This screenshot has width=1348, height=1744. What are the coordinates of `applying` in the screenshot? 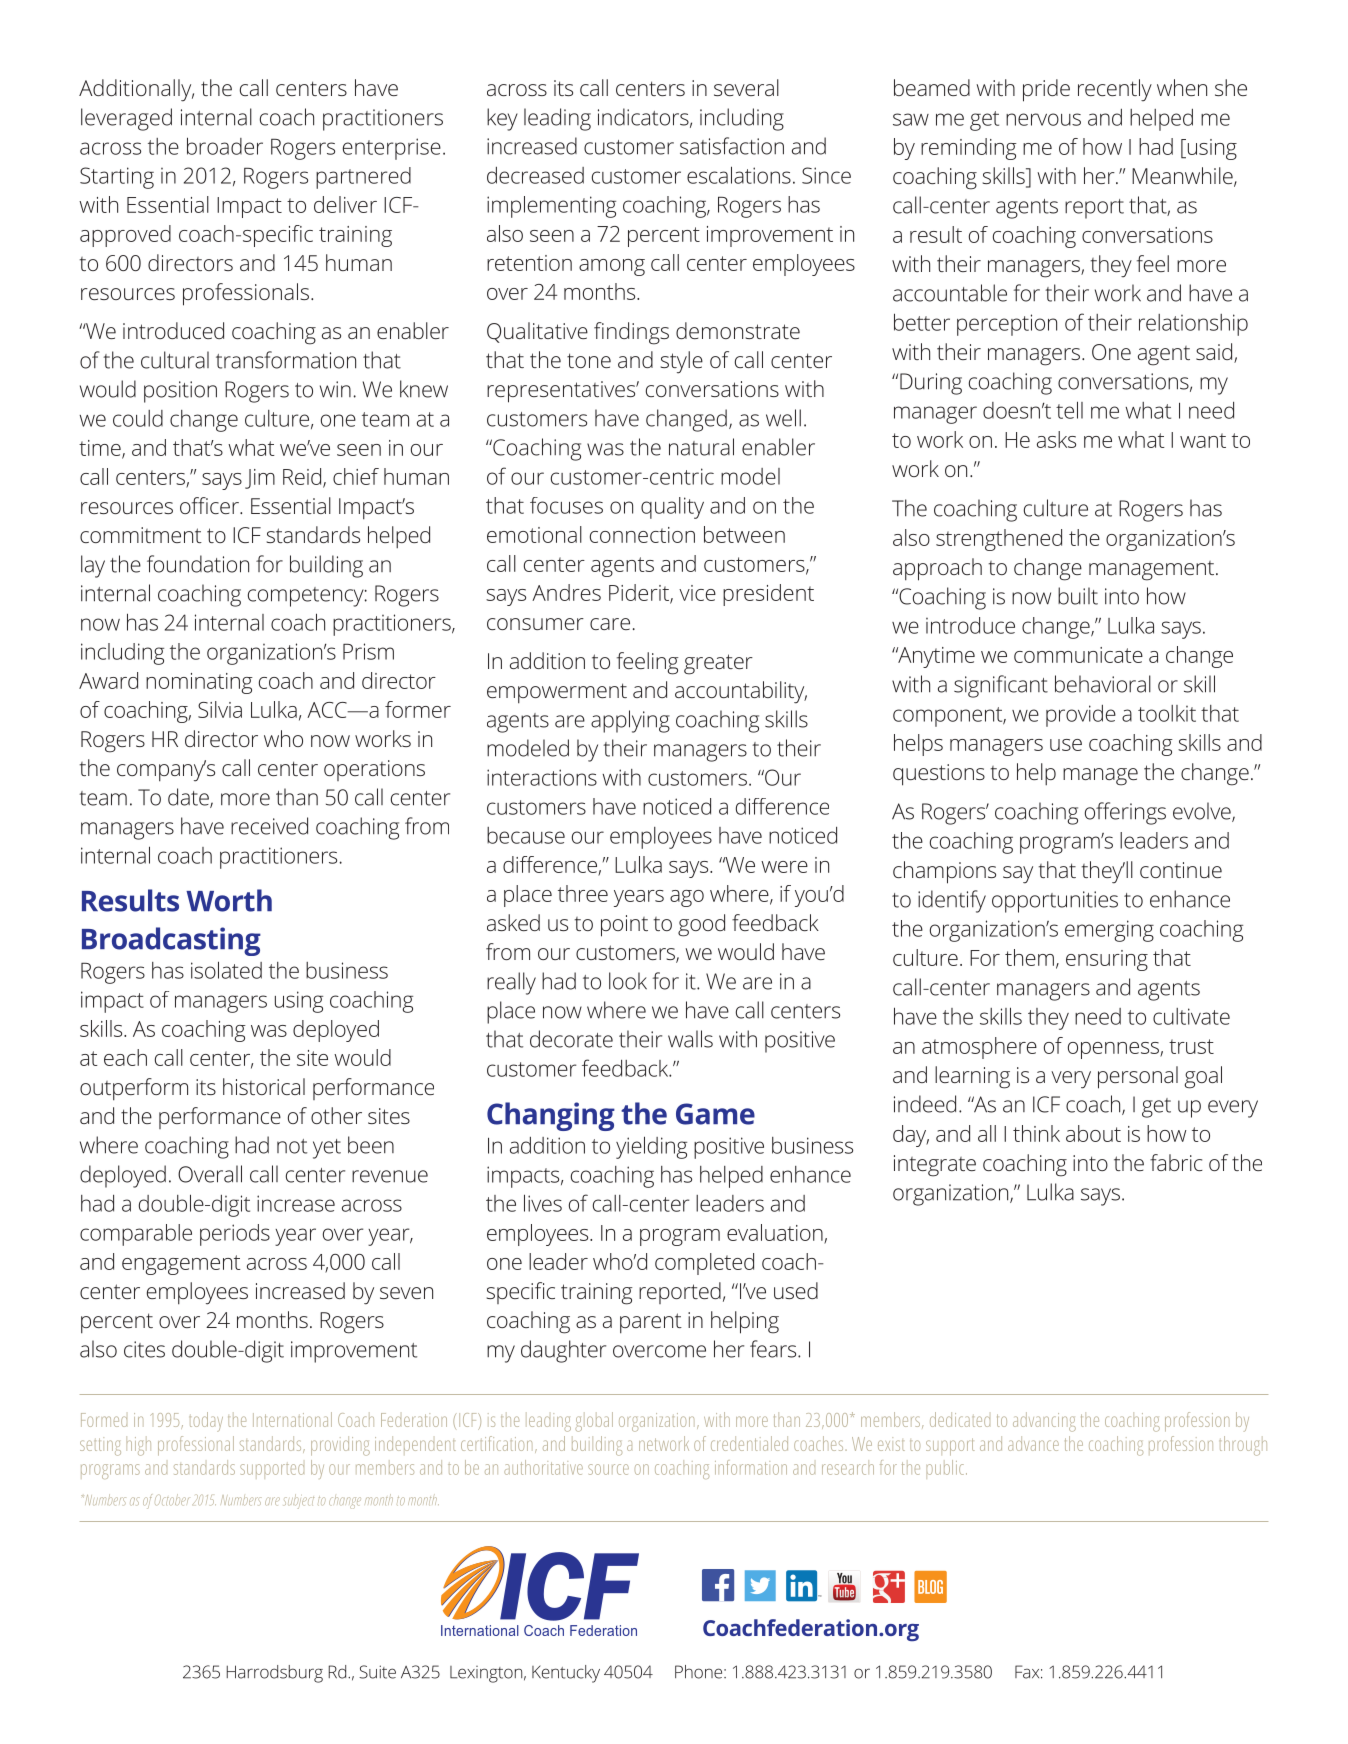 It's located at (630, 721).
